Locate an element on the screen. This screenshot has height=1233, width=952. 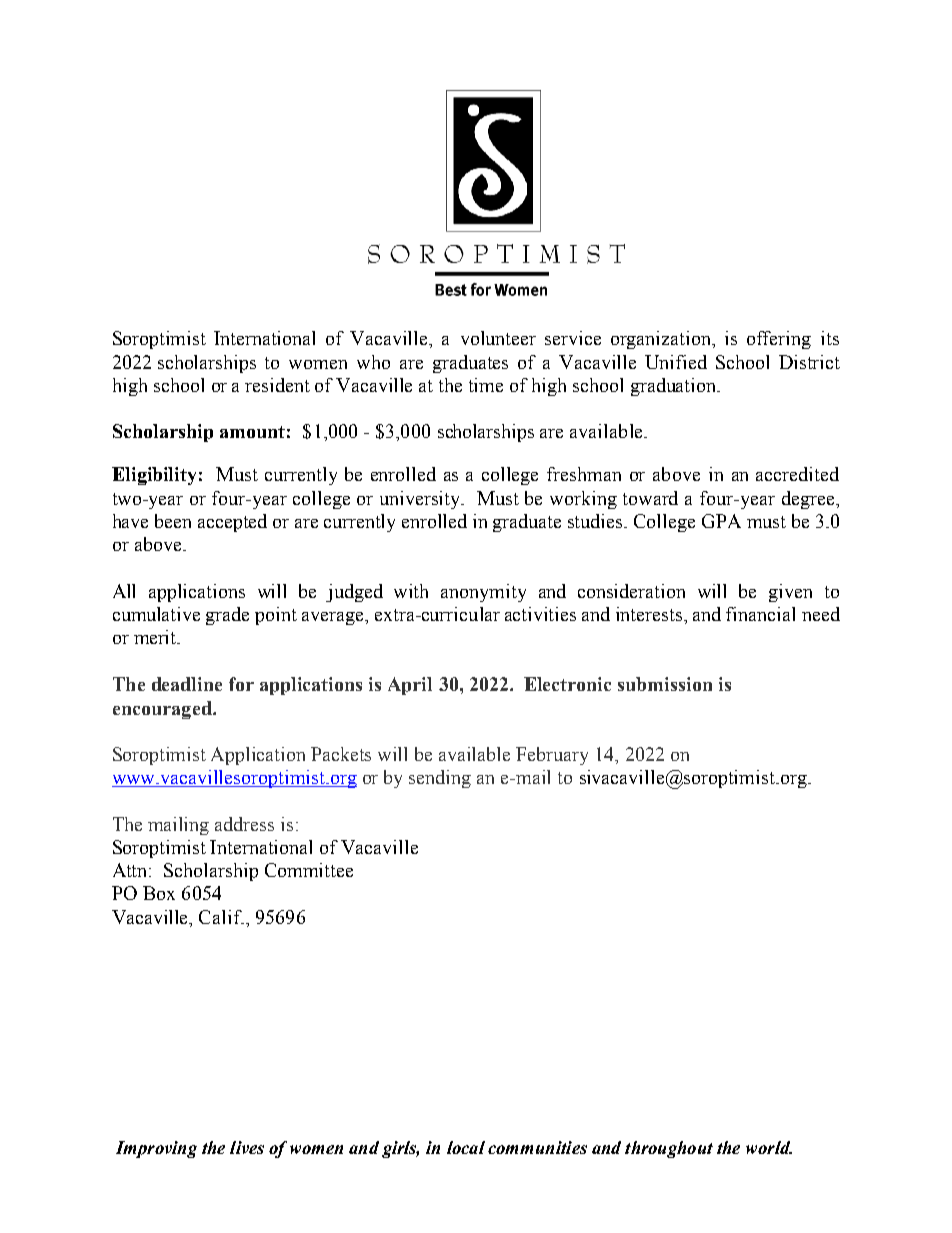
sending is located at coordinates (440, 779).
